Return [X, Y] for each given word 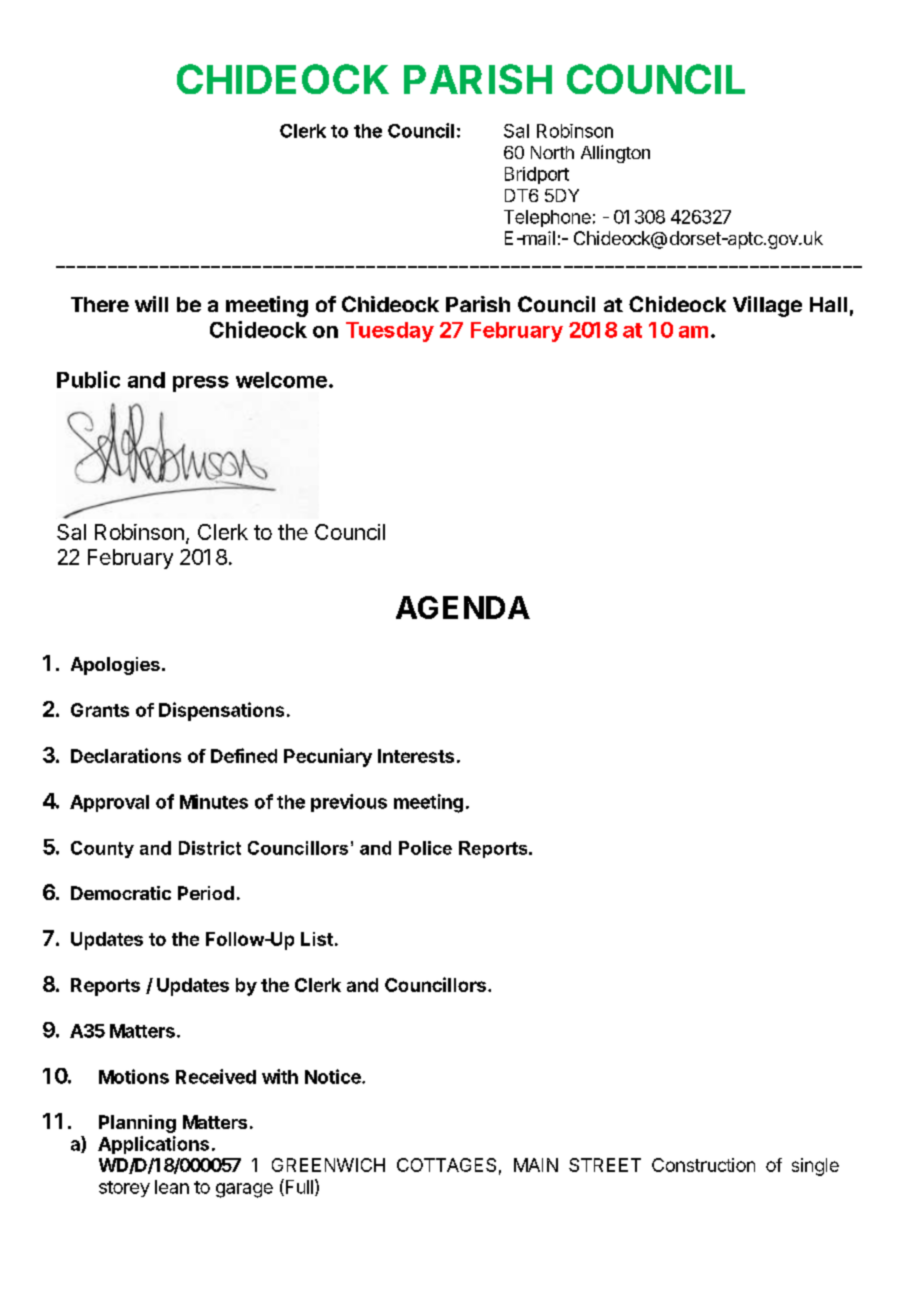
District [210, 848]
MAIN [536, 1165]
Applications [153, 1145]
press [201, 384]
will [151, 304]
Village [767, 306]
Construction [703, 1165]
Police [425, 848]
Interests [416, 756]
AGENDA [463, 607]
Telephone [547, 218]
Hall [828, 304]
